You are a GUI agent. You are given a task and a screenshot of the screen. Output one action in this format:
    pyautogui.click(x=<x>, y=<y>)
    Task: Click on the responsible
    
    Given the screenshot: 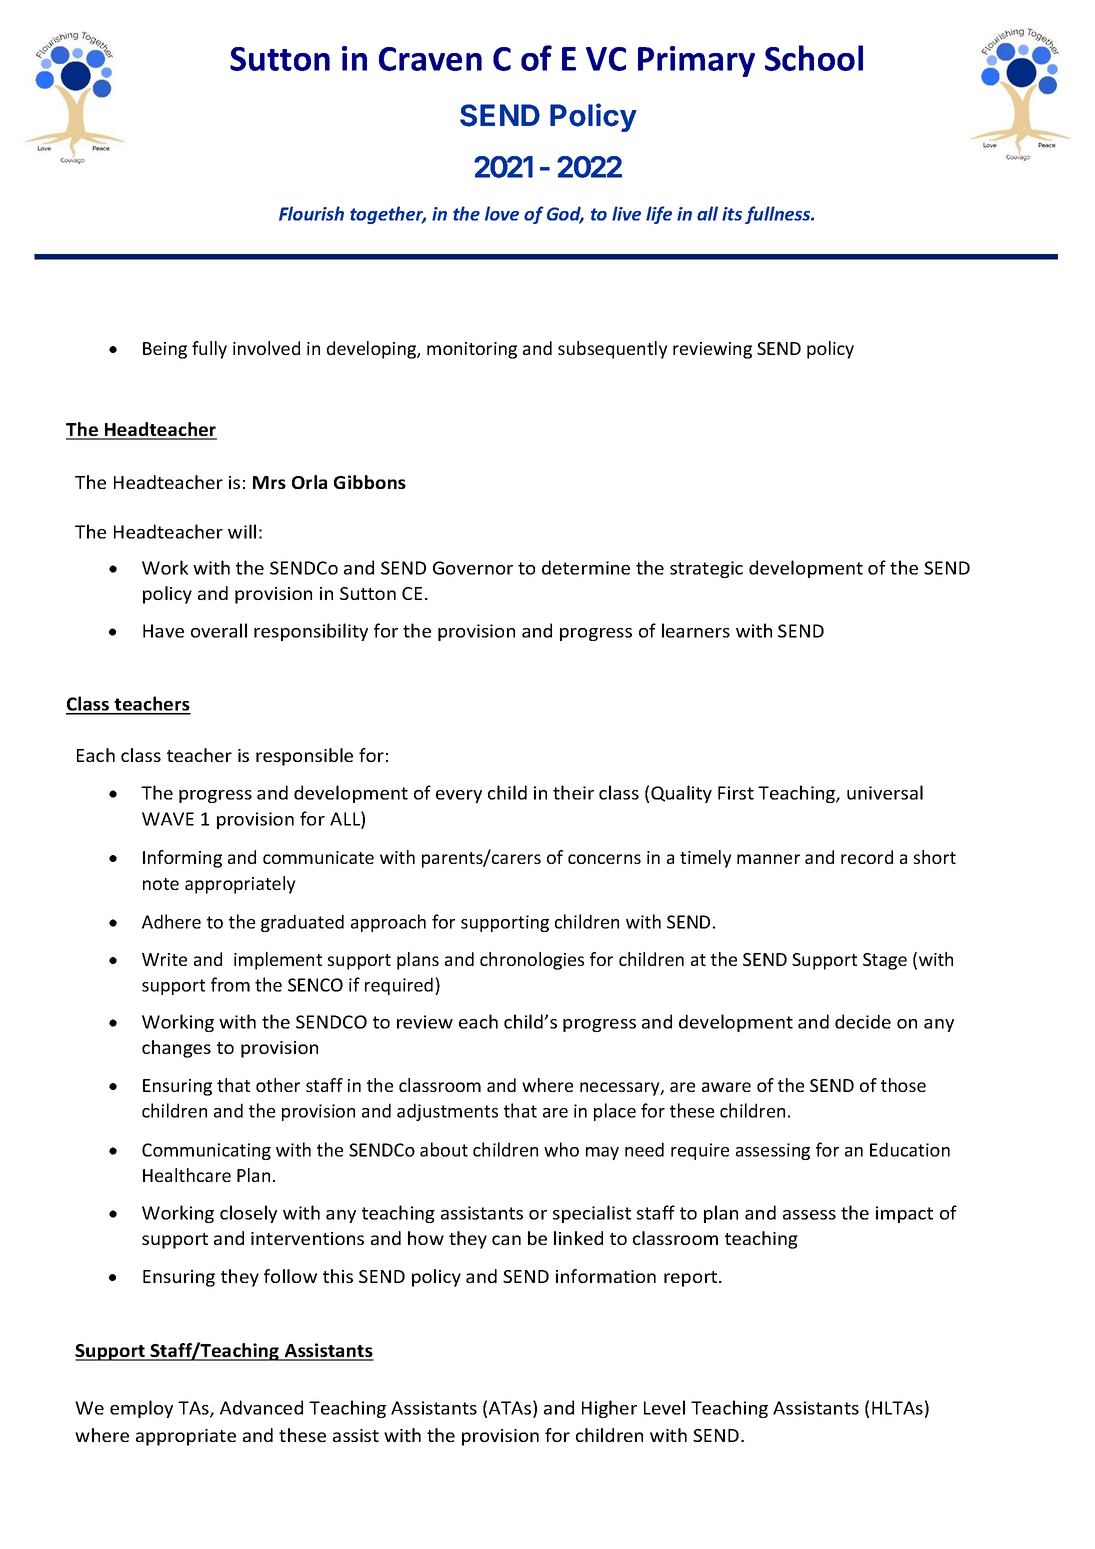 What is the action you would take?
    pyautogui.click(x=304, y=757)
